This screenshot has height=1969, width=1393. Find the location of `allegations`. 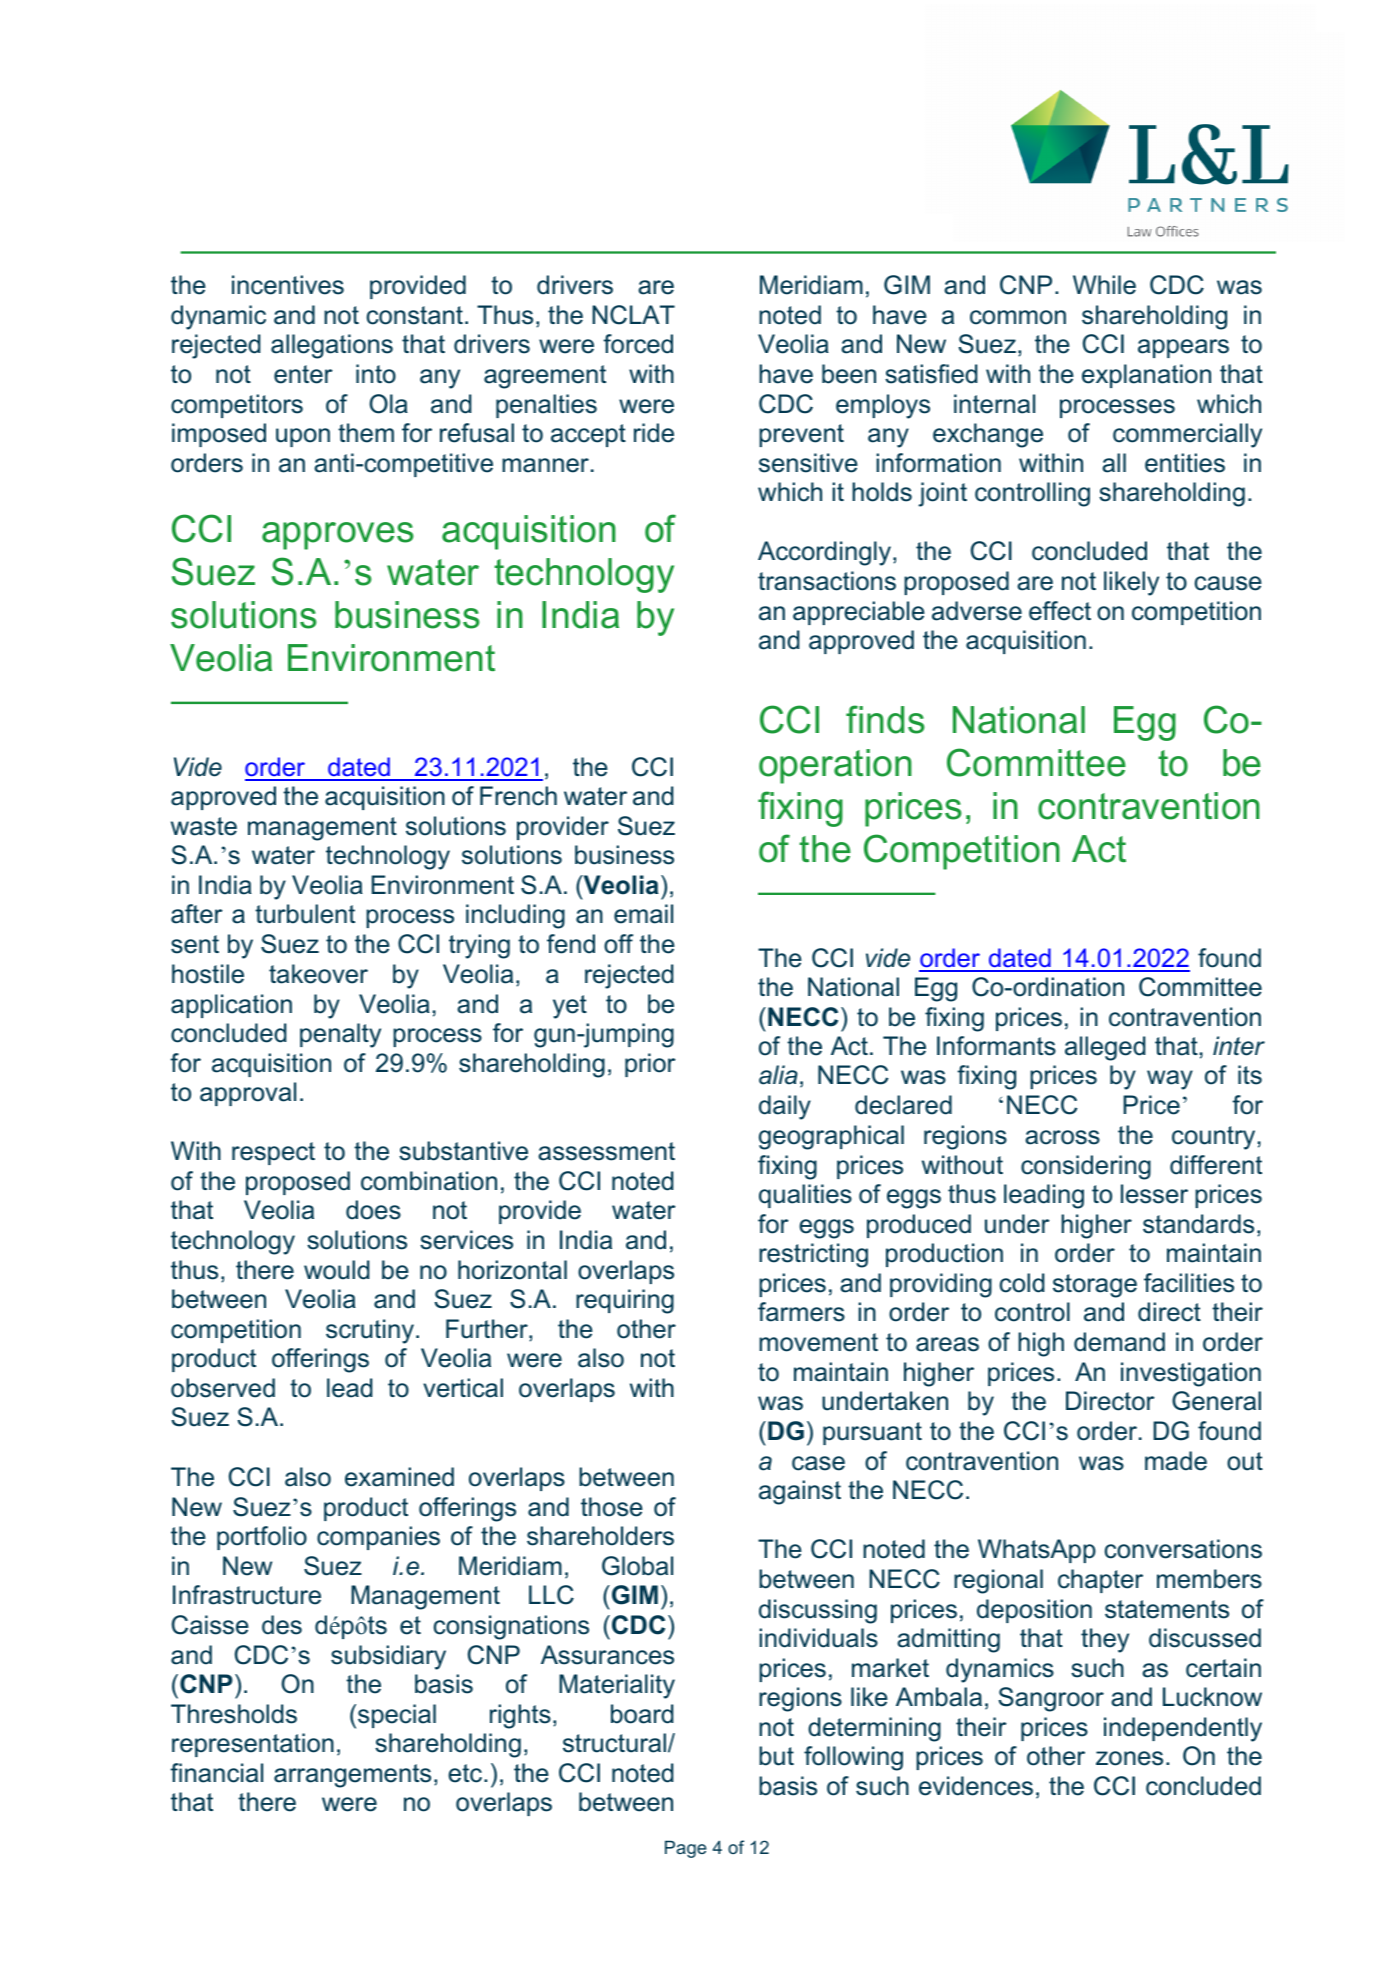

allegations is located at coordinates (332, 346).
